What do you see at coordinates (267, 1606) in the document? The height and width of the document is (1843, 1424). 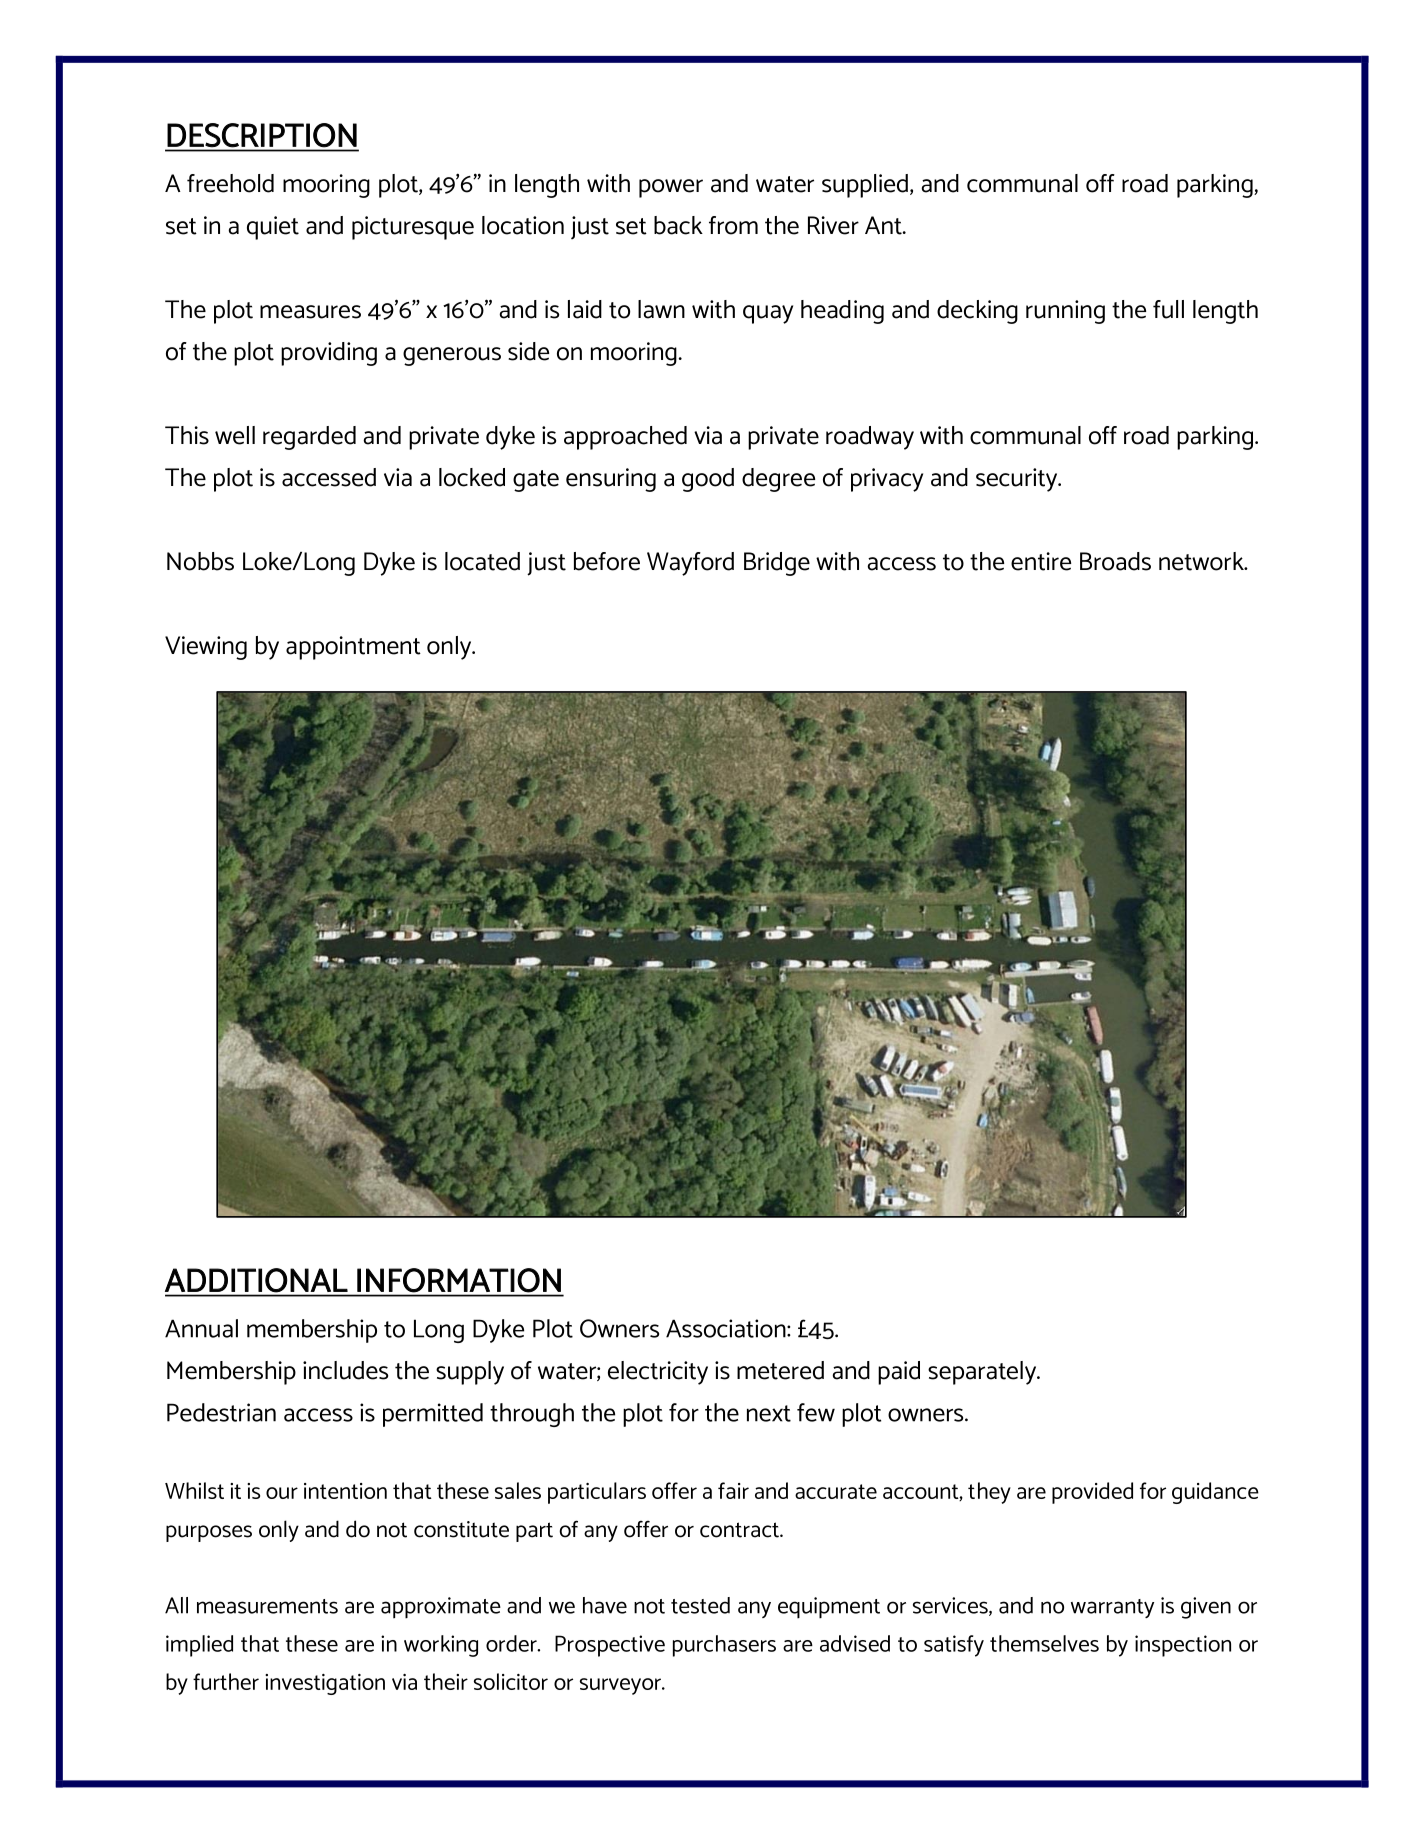 I see `measurements` at bounding box center [267, 1606].
